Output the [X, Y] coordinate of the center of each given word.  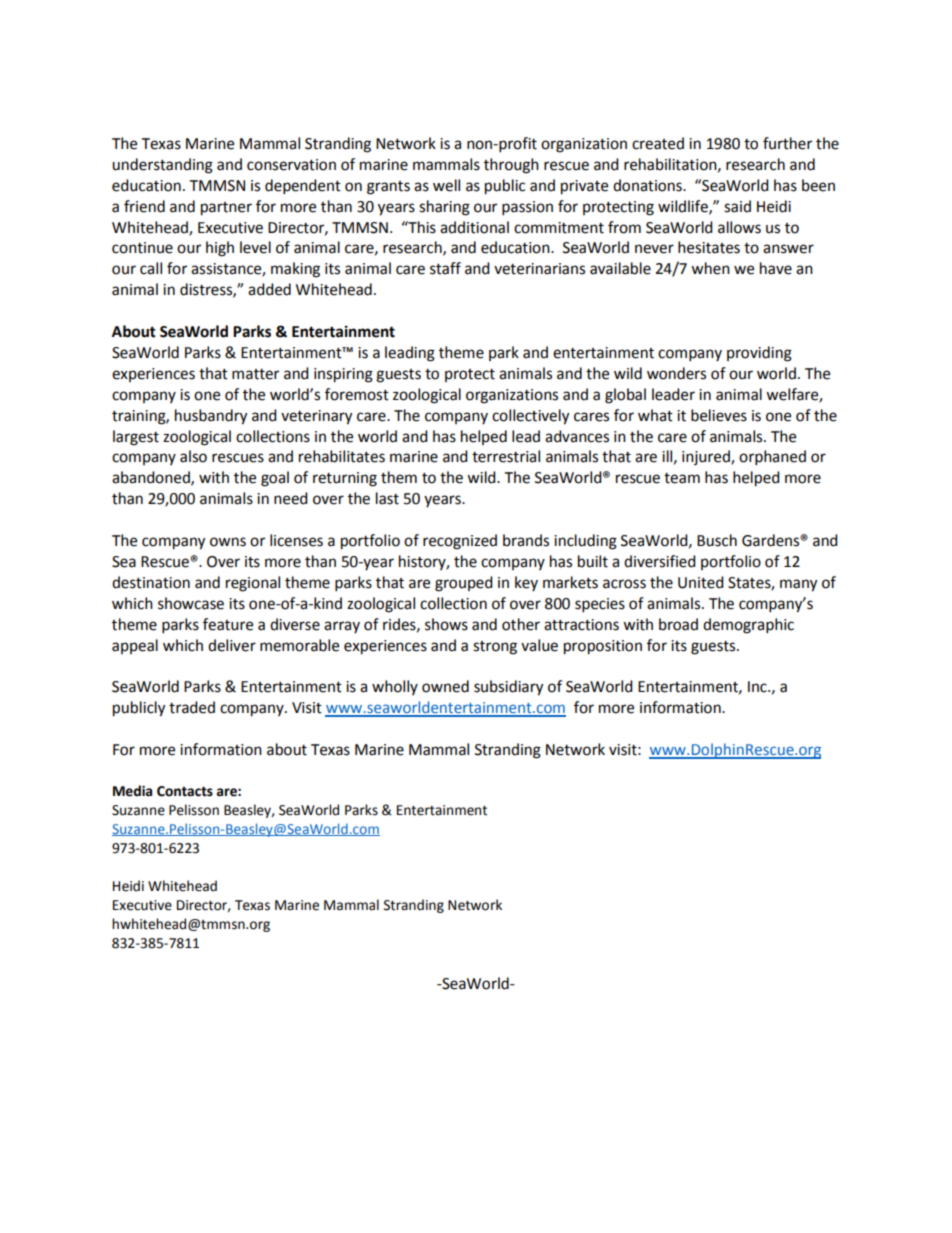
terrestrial [506, 456]
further [787, 143]
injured [707, 457]
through [511, 166]
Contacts [185, 791]
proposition [603, 647]
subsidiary [508, 688]
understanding [162, 166]
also [193, 456]
